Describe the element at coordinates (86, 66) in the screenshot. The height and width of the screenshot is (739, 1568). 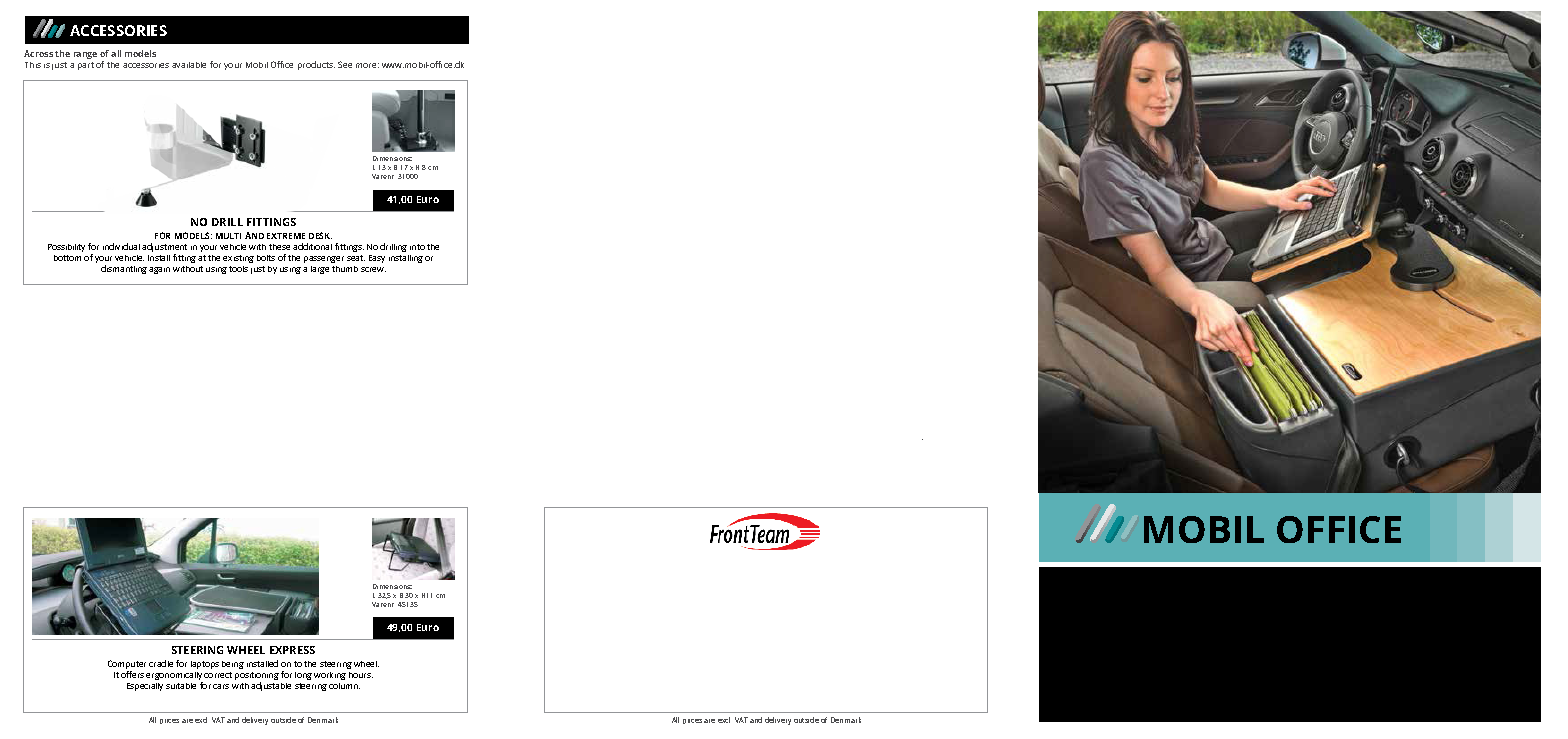
I see `part` at that location.
